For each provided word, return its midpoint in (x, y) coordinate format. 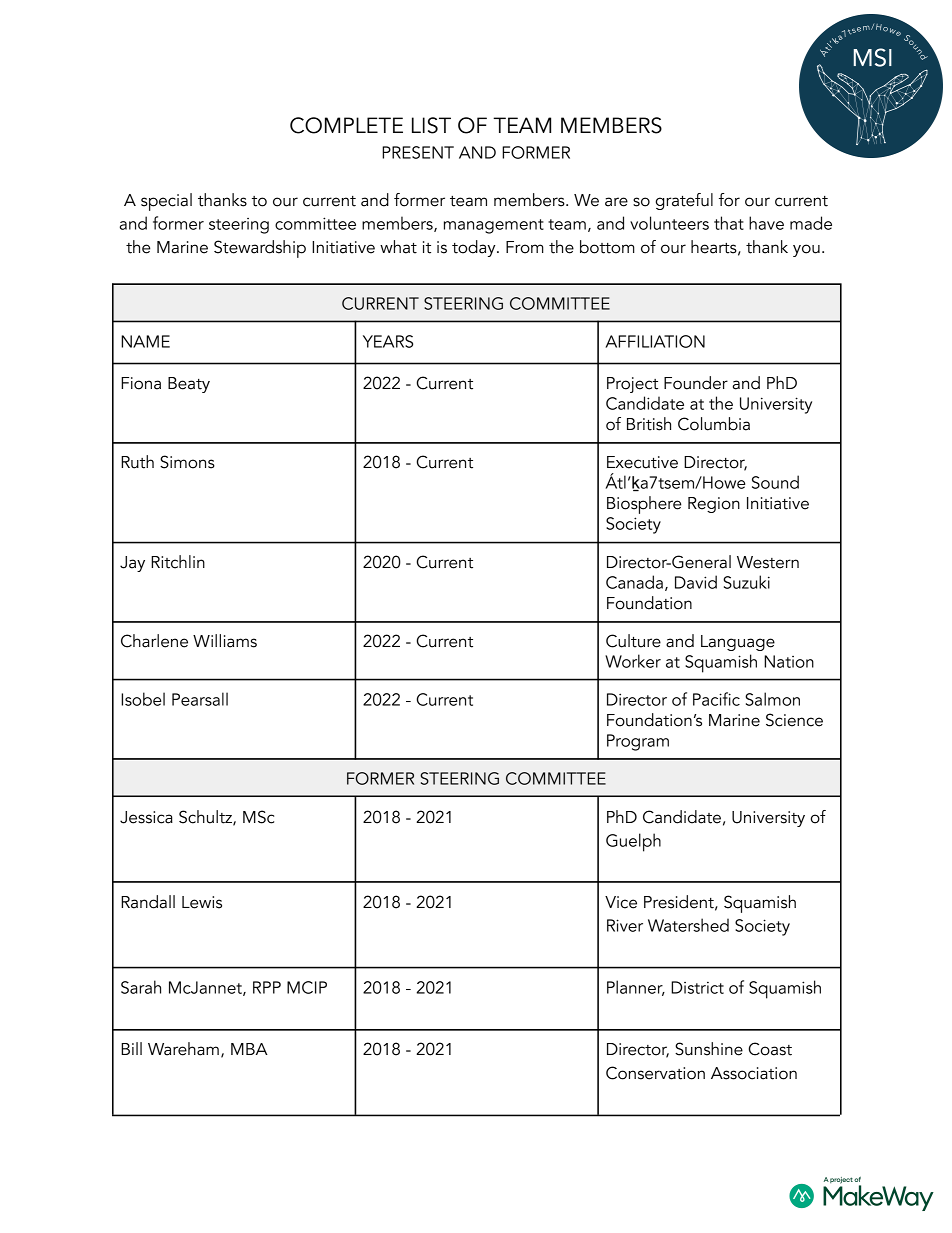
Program (638, 742)
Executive (642, 462)
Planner (636, 988)
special (166, 202)
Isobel (143, 699)
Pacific (716, 699)
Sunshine (709, 1049)
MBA (249, 1049)
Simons (187, 462)
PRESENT (418, 152)
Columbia (714, 424)
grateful (684, 201)
